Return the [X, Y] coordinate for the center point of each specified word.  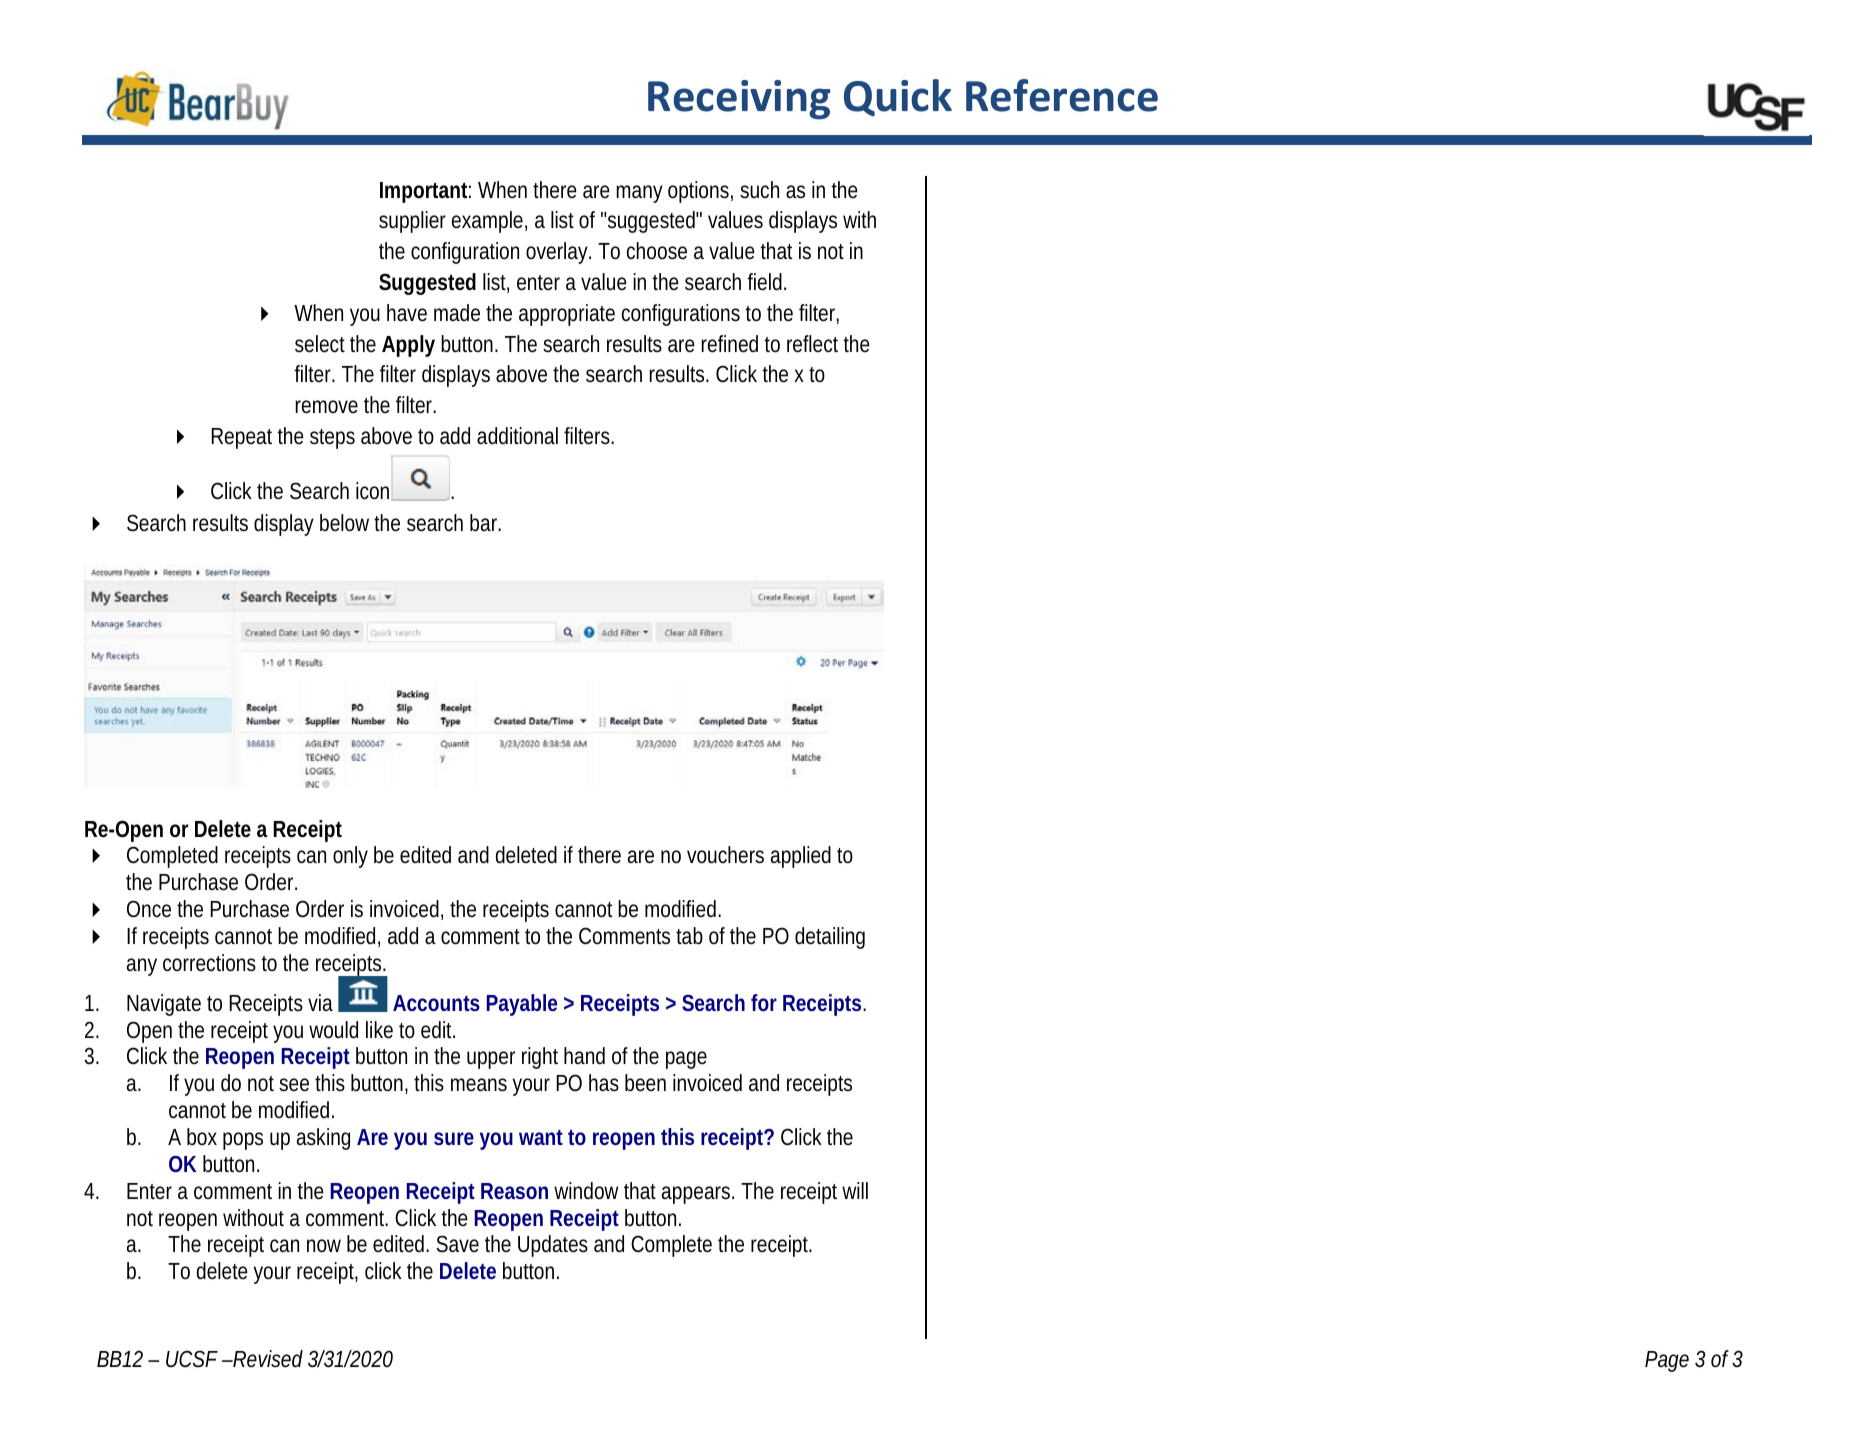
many [639, 194]
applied [801, 857]
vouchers [725, 855]
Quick [898, 98]
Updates [553, 1246]
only [350, 857]
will [855, 1190]
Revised [267, 1359]
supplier [412, 222]
